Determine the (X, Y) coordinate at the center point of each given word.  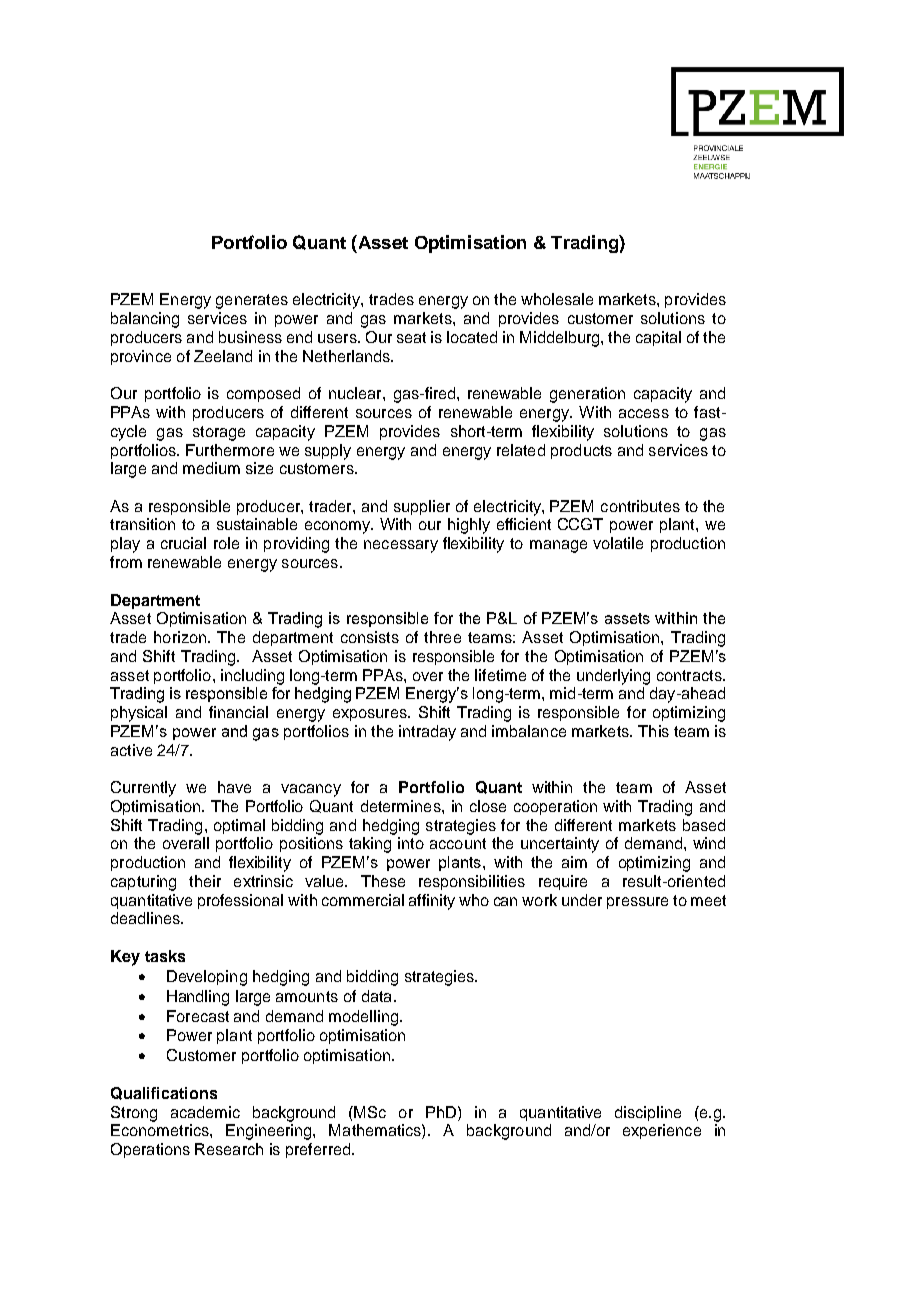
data (378, 996)
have (234, 787)
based (704, 825)
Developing (207, 978)
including (252, 677)
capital (658, 338)
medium (211, 468)
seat (411, 337)
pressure (637, 903)
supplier (422, 507)
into (411, 843)
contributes (640, 506)
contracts (690, 675)
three (442, 637)
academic (205, 1112)
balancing (145, 320)
